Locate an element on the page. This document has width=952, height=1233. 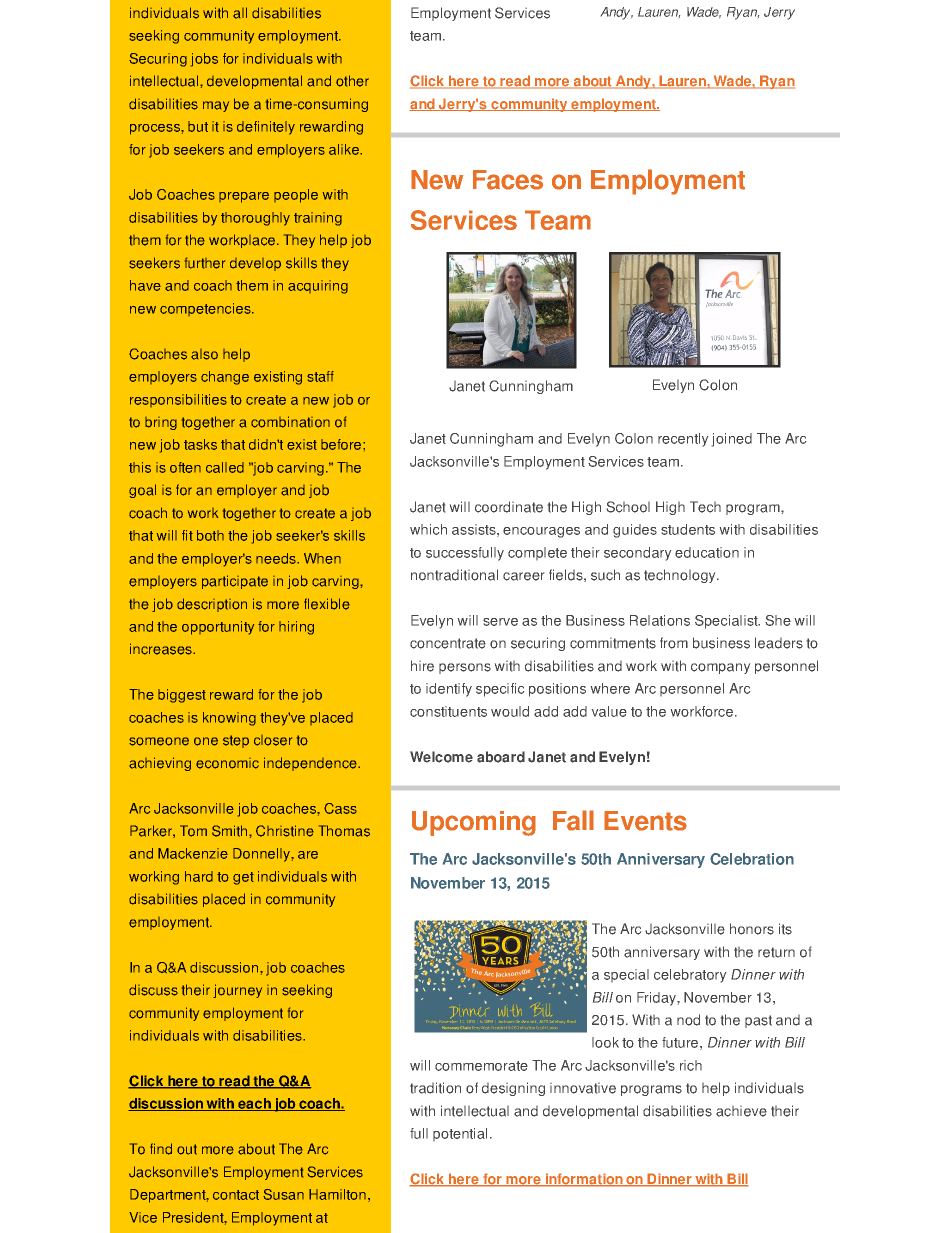
honors is located at coordinates (752, 929).
